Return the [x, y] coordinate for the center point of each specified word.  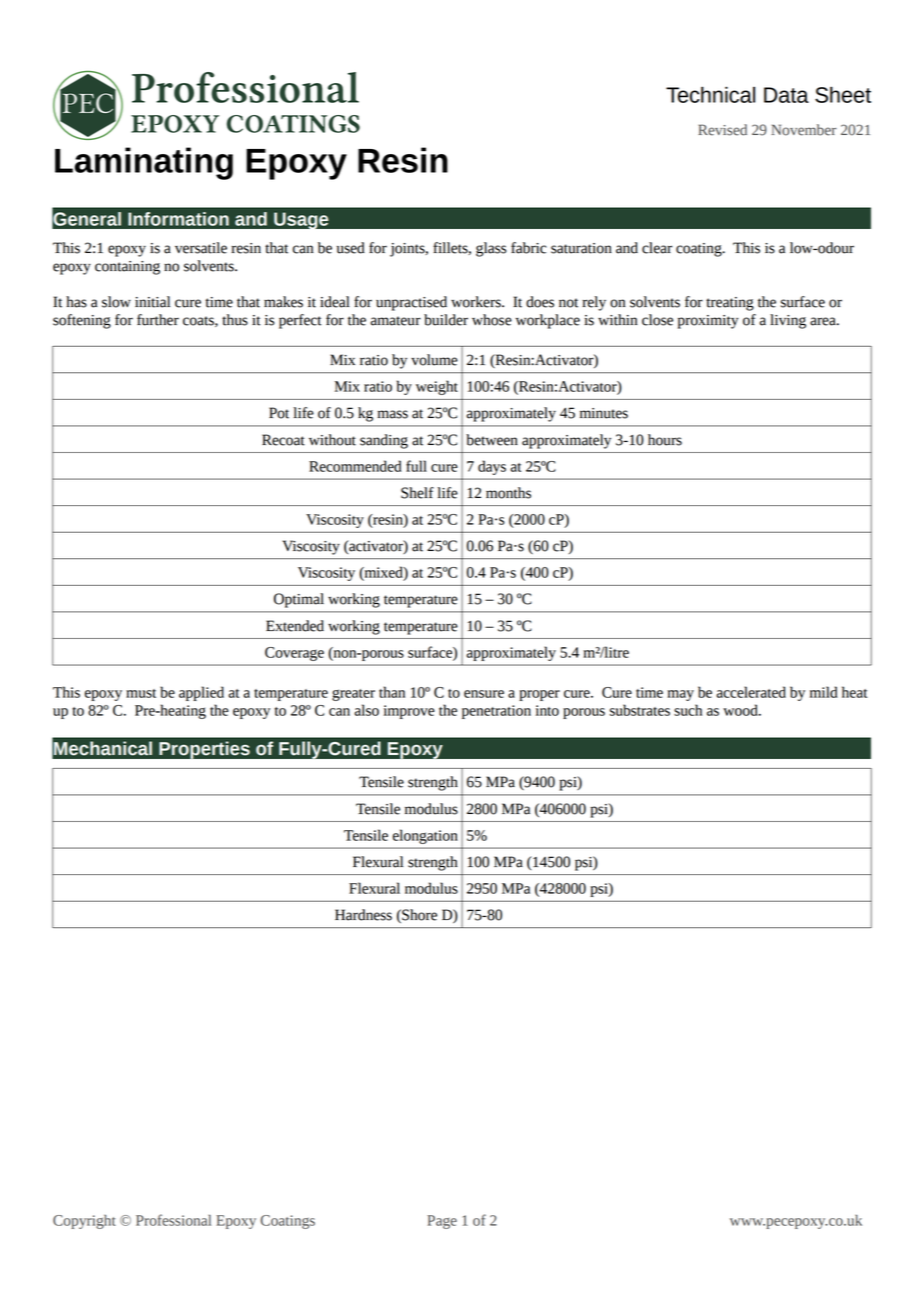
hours [665, 440]
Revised [722, 130]
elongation [425, 836]
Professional [173, 1220]
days [492, 467]
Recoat [283, 440]
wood [741, 710]
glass [491, 249]
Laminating [144, 163]
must [141, 693]
